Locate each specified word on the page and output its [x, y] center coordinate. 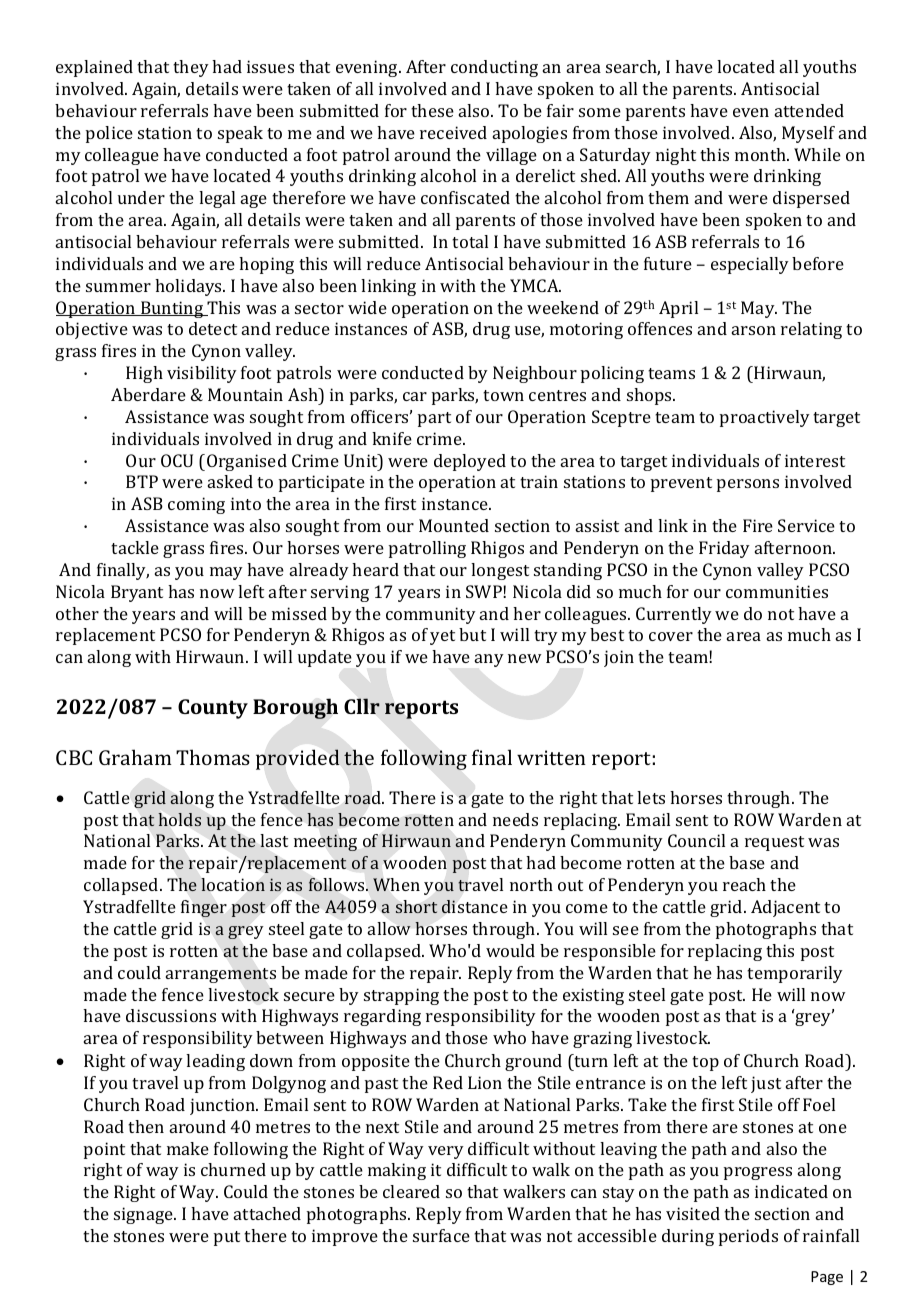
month [762, 154]
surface [441, 1235]
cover [671, 636]
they [191, 68]
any [489, 660]
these [432, 110]
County [213, 709]
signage [144, 1215]
